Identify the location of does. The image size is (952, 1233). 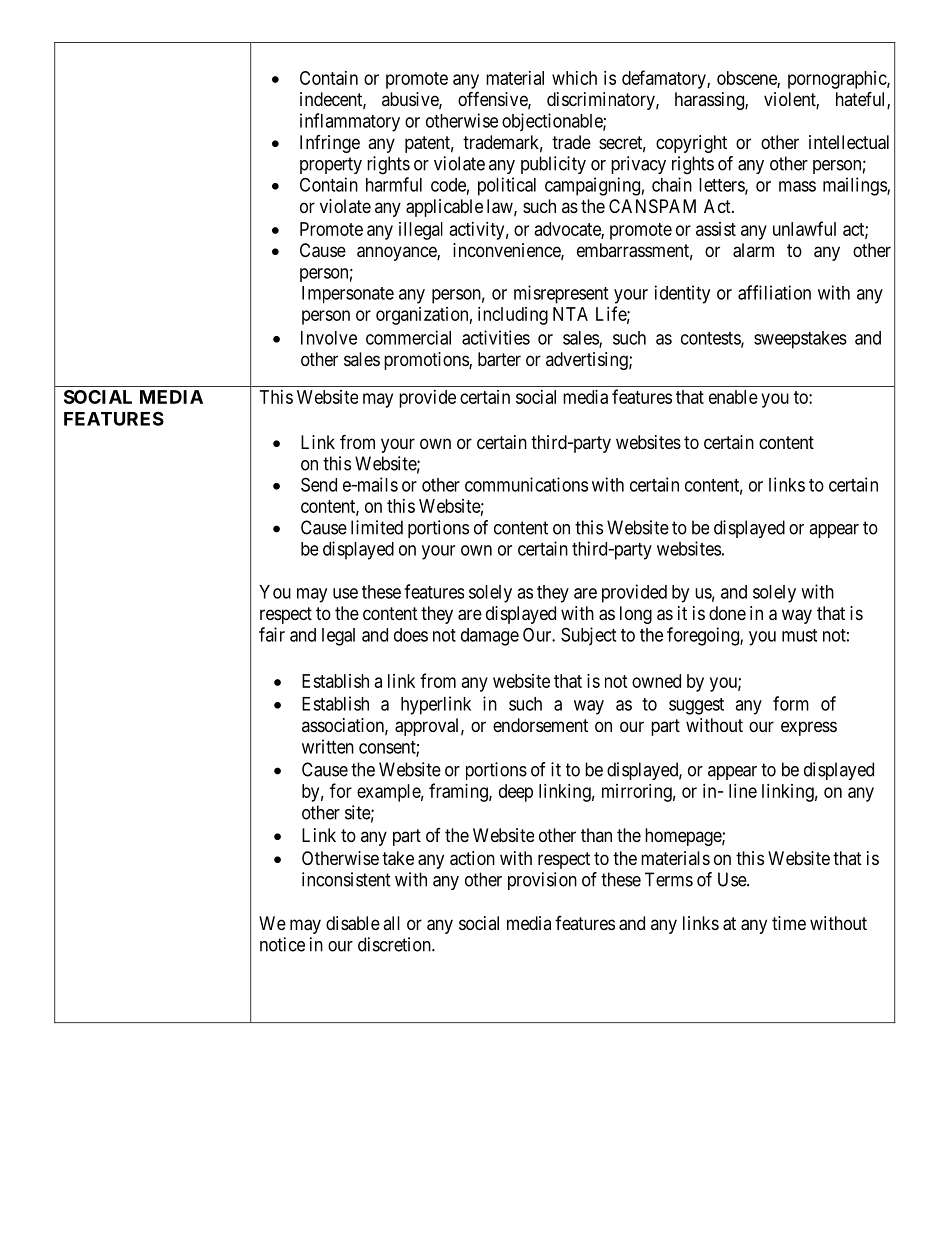
(411, 635).
